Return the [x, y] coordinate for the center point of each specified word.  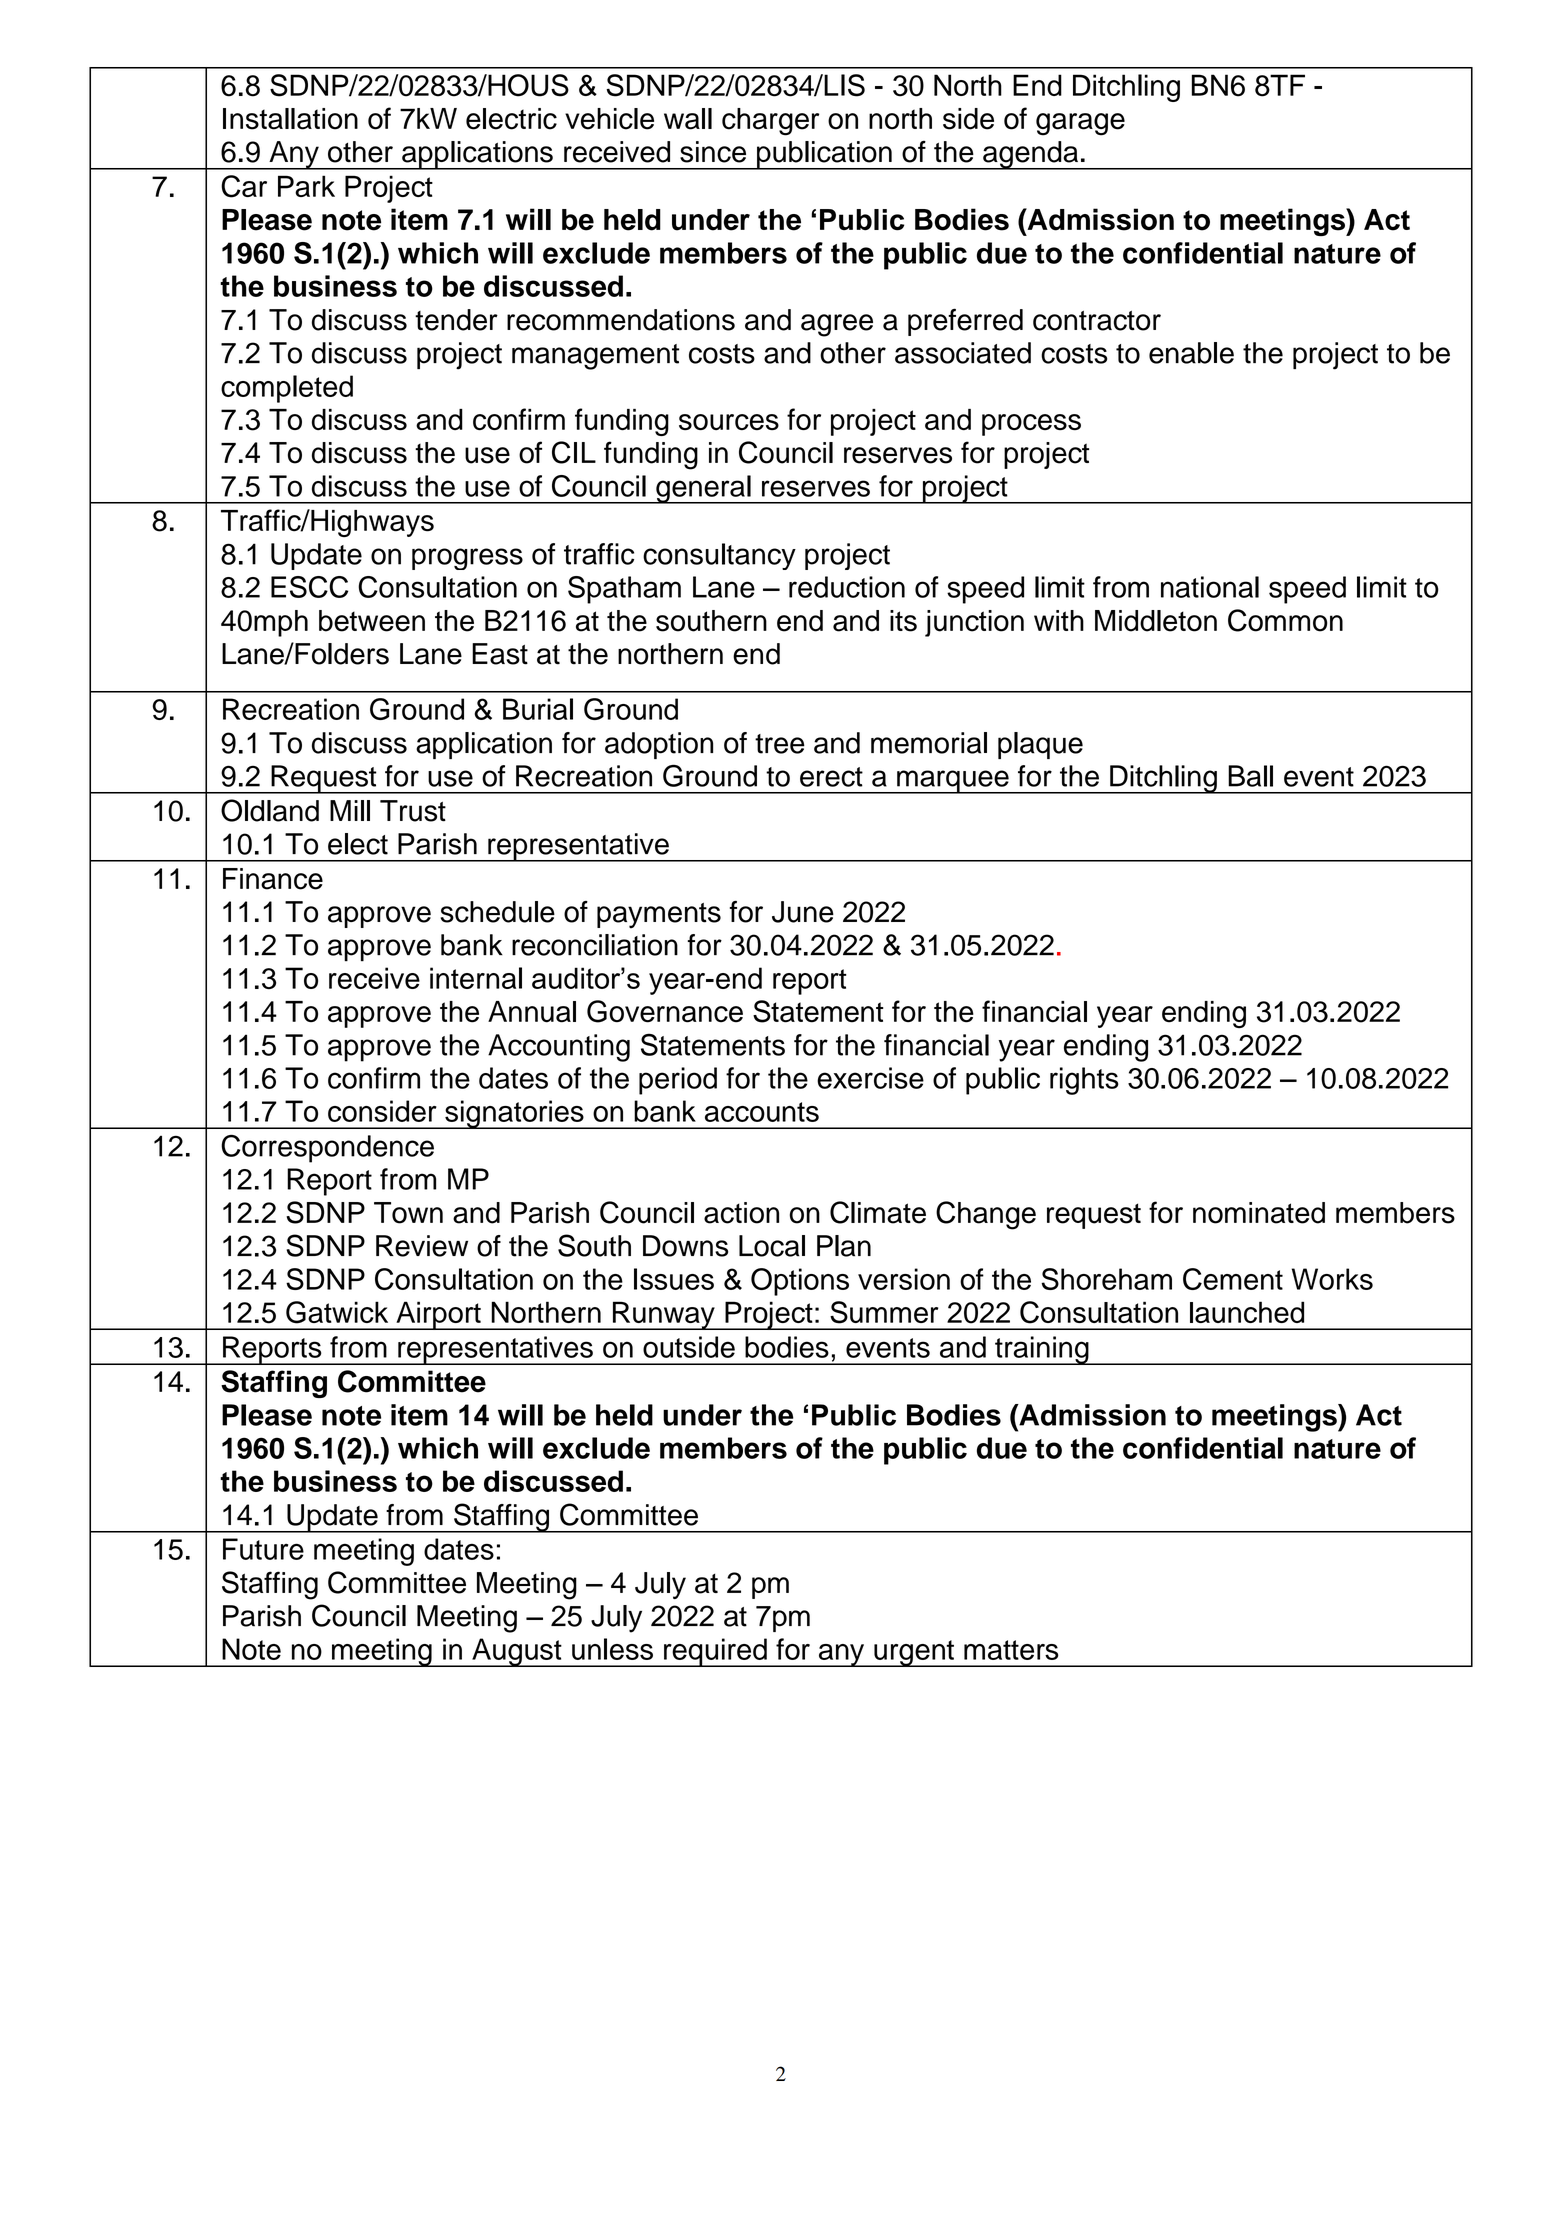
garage [1080, 124]
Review [422, 1246]
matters [1011, 1650]
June [803, 912]
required [715, 1652]
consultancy [719, 556]
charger [770, 122]
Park [306, 186]
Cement [1233, 1279]
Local [772, 1246]
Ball [1250, 776]
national [1210, 587]
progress [467, 559]
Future [263, 1549]
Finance [273, 879]
